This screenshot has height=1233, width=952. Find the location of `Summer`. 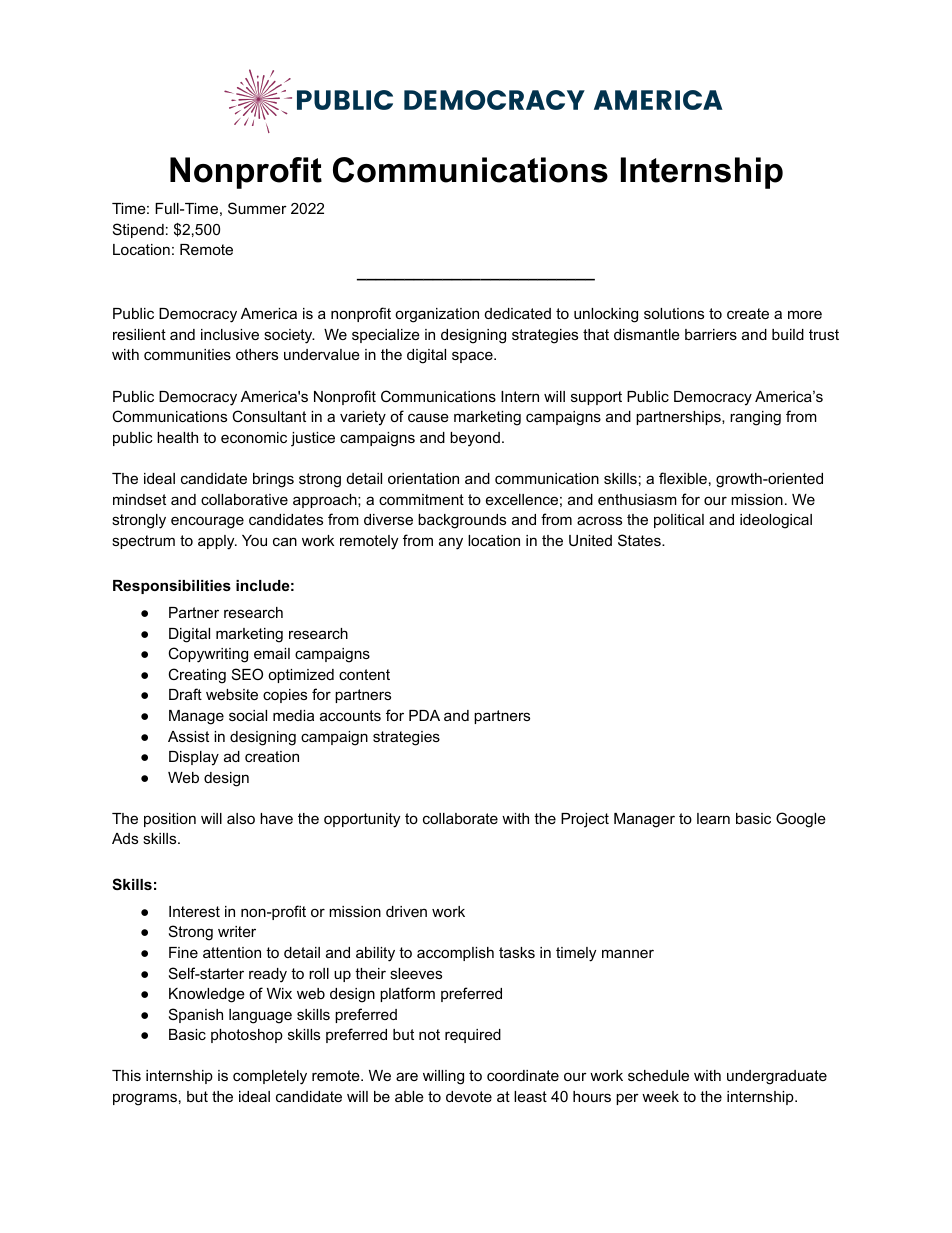

Summer is located at coordinates (257, 208).
